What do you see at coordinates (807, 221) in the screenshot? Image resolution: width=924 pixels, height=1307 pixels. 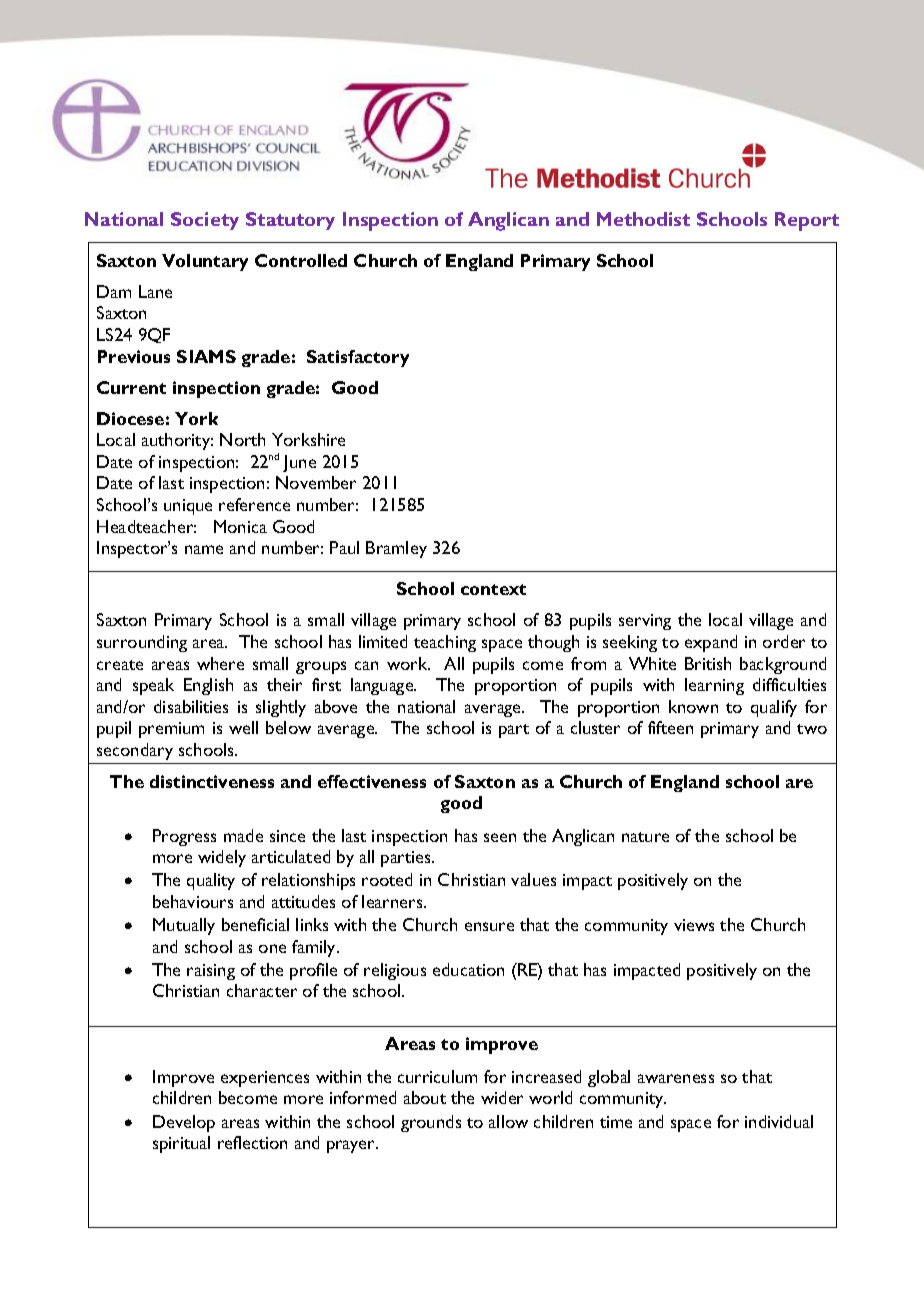 I see `Report` at bounding box center [807, 221].
